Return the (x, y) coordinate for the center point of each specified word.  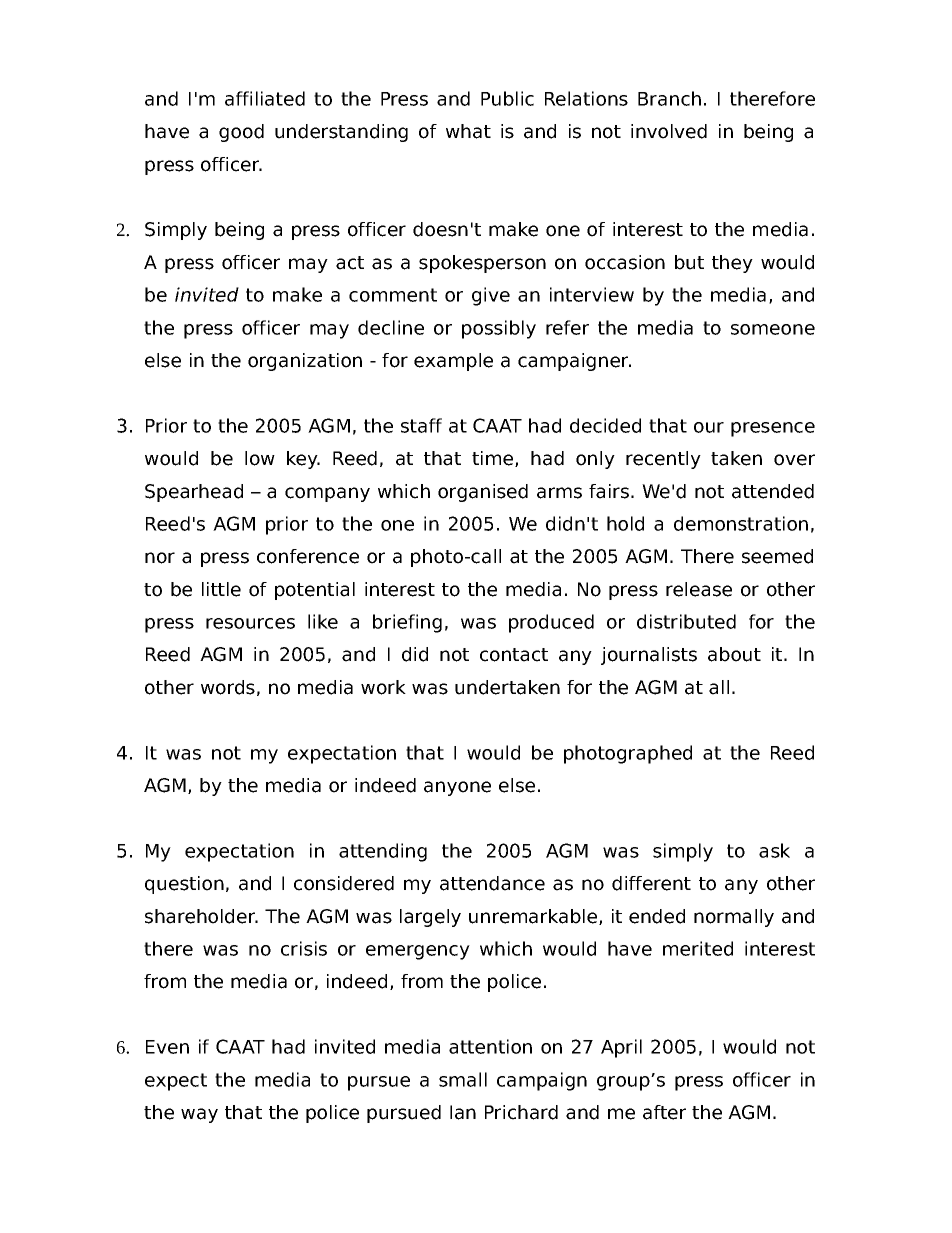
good (241, 133)
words (228, 687)
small (463, 1079)
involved (669, 131)
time (494, 459)
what (468, 131)
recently (663, 460)
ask (774, 850)
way (199, 1115)
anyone (457, 788)
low (260, 458)
